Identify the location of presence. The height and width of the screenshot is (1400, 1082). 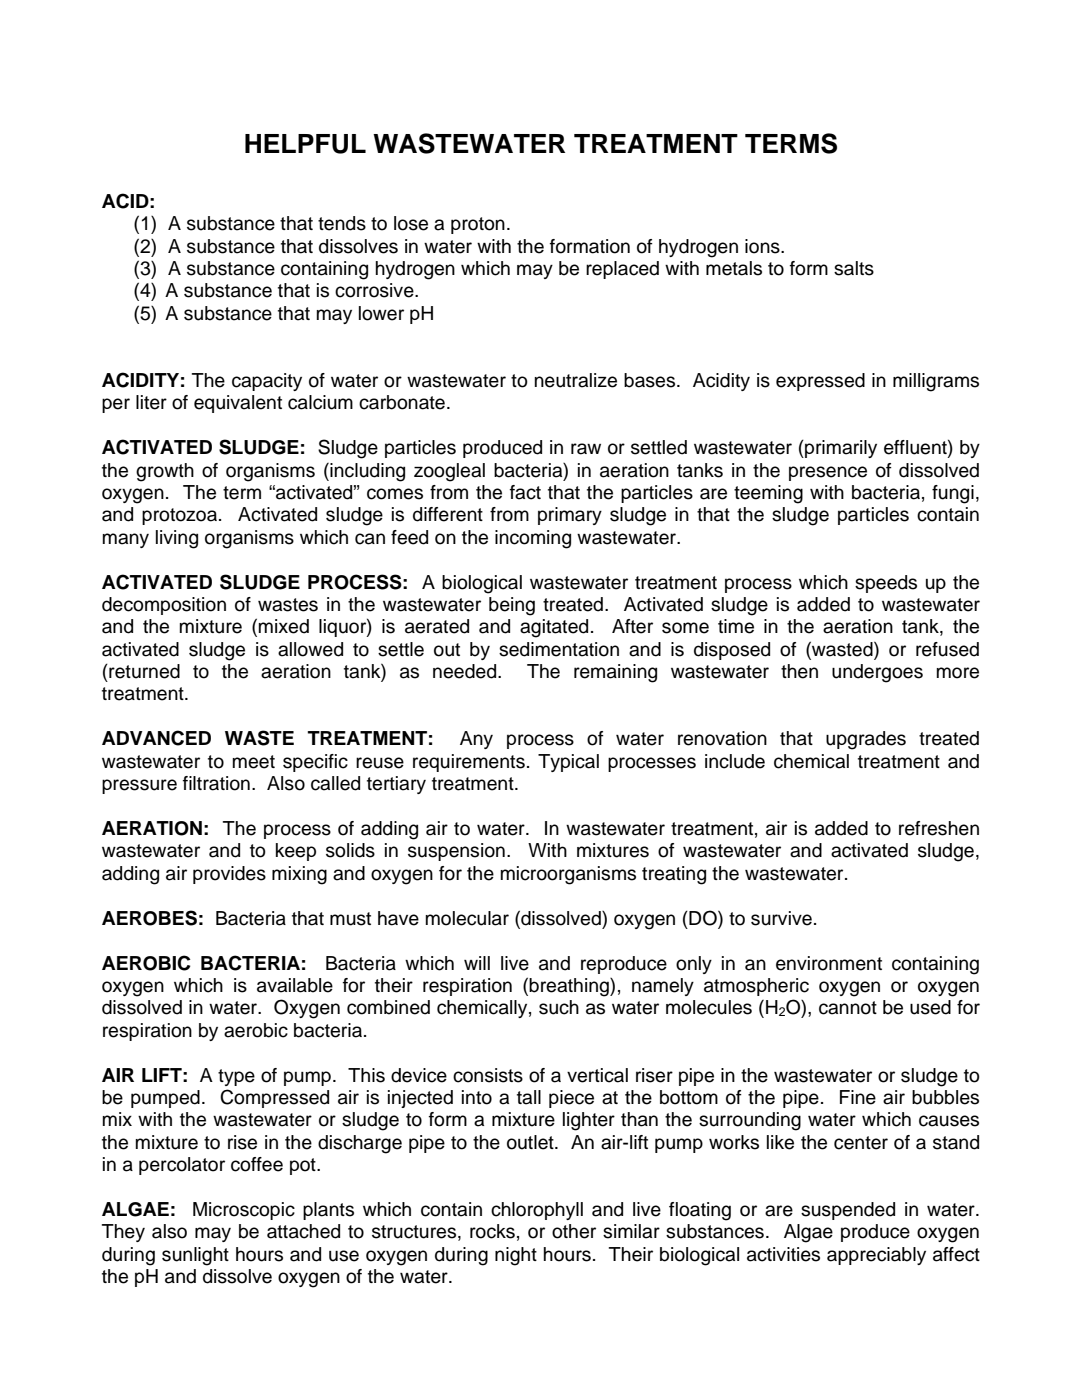
(828, 473).
